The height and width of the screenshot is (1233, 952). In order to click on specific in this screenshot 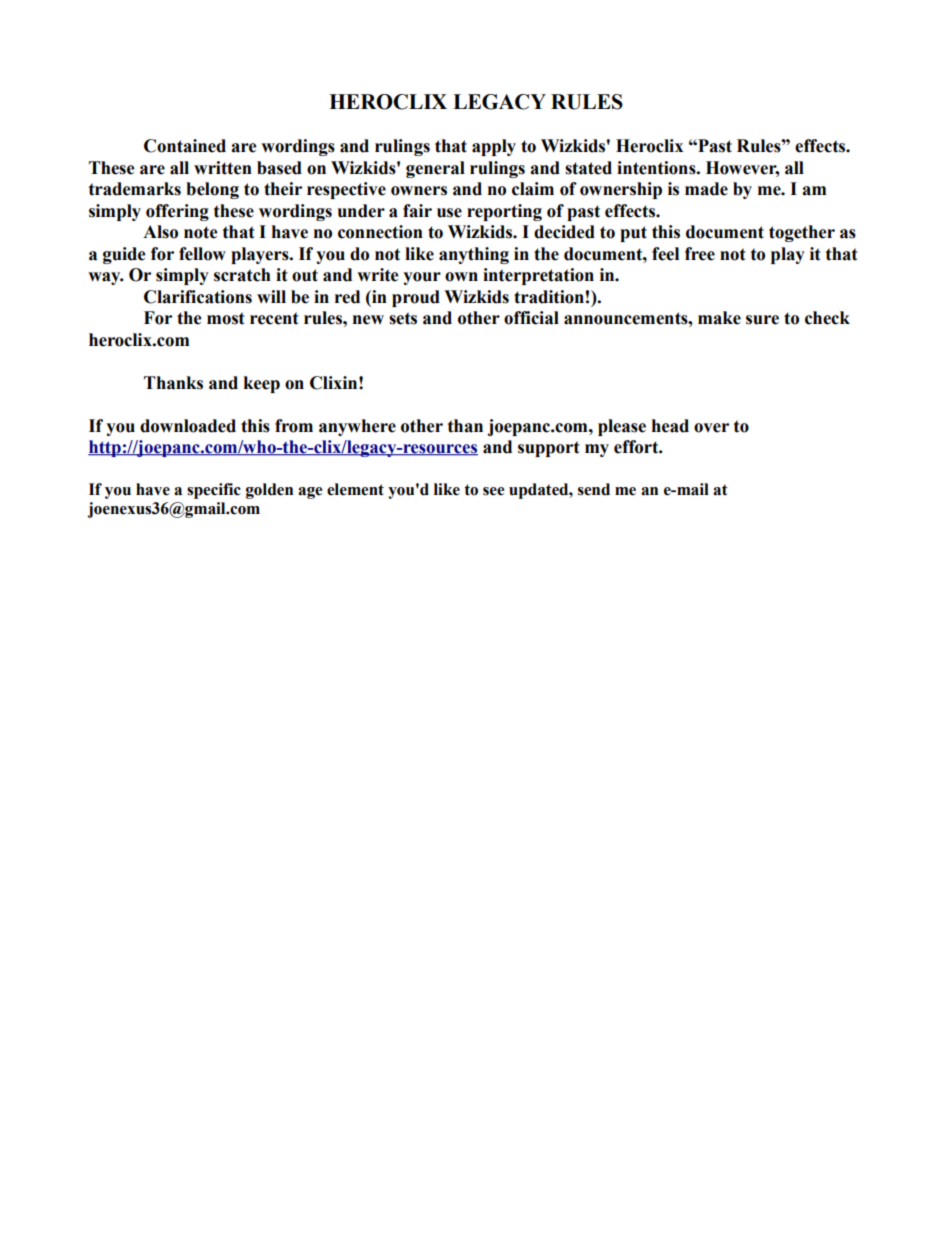, I will do `click(214, 491)`.
